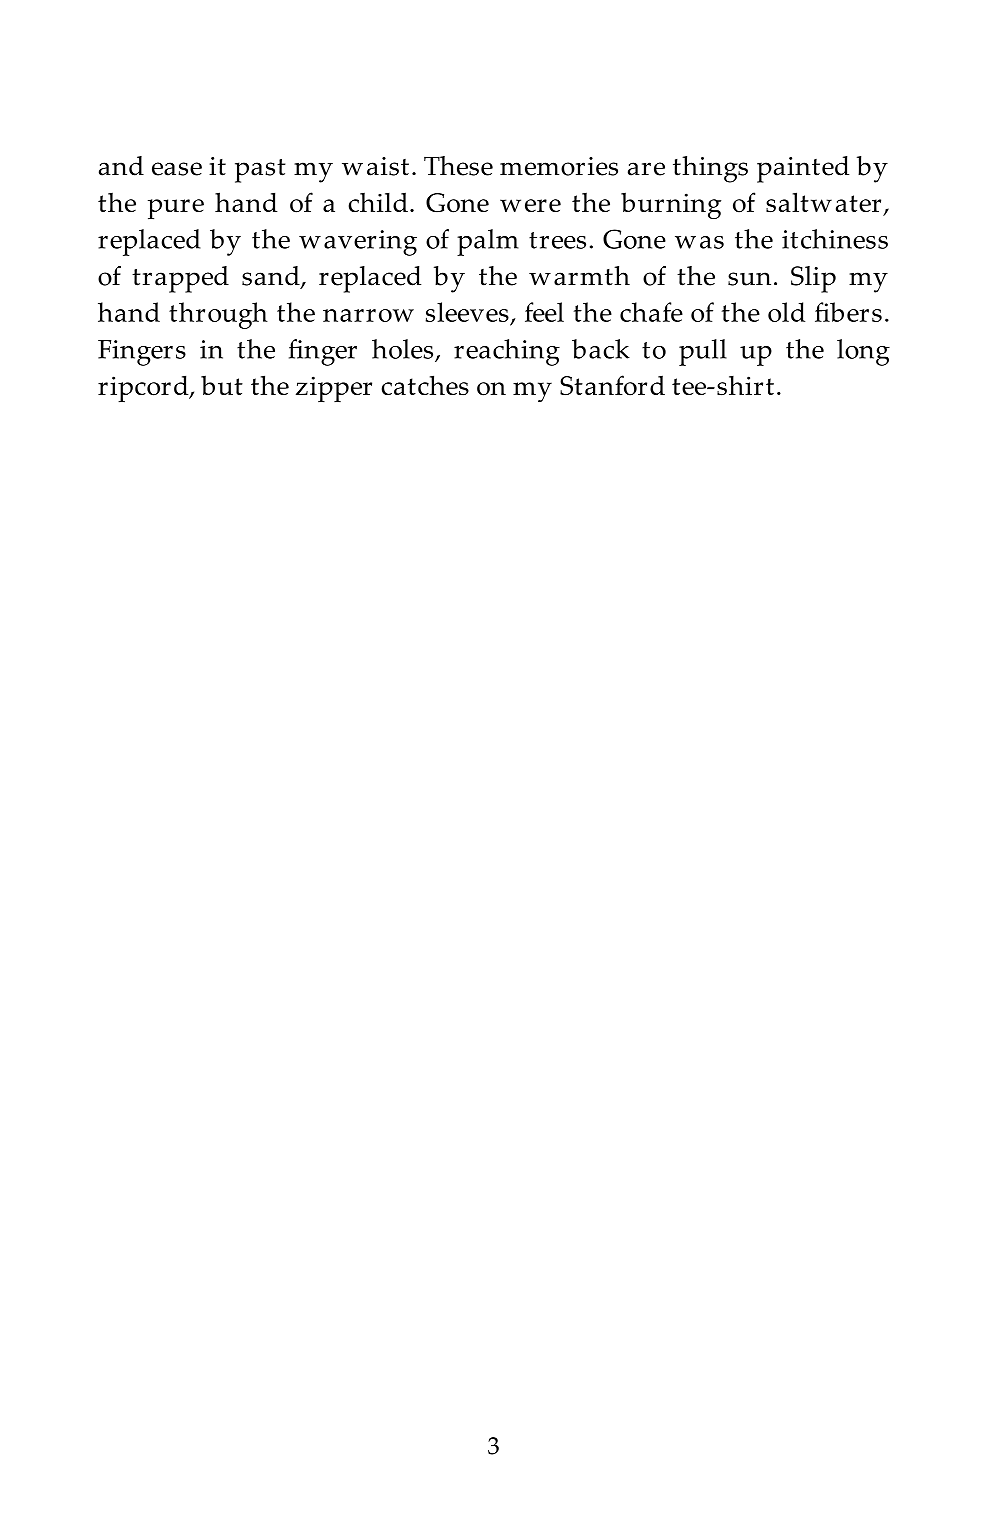  What do you see at coordinates (612, 385) in the document?
I see `Stanford` at bounding box center [612, 385].
